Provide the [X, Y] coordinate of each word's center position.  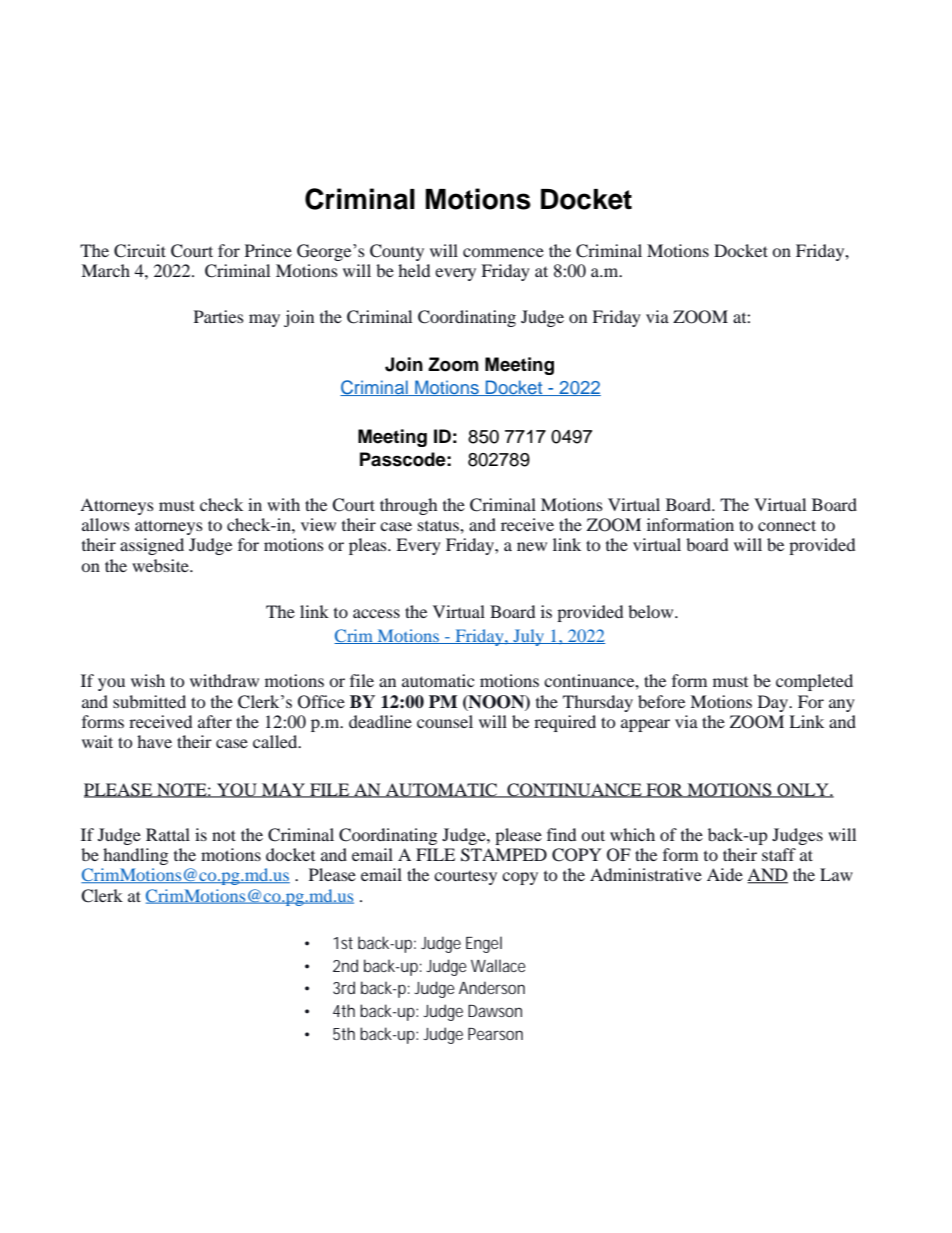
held [414, 270]
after [215, 721]
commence [503, 252]
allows [106, 524]
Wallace [498, 965]
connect [787, 525]
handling [135, 856]
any [842, 705]
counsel [445, 721]
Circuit [140, 251]
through [408, 506]
